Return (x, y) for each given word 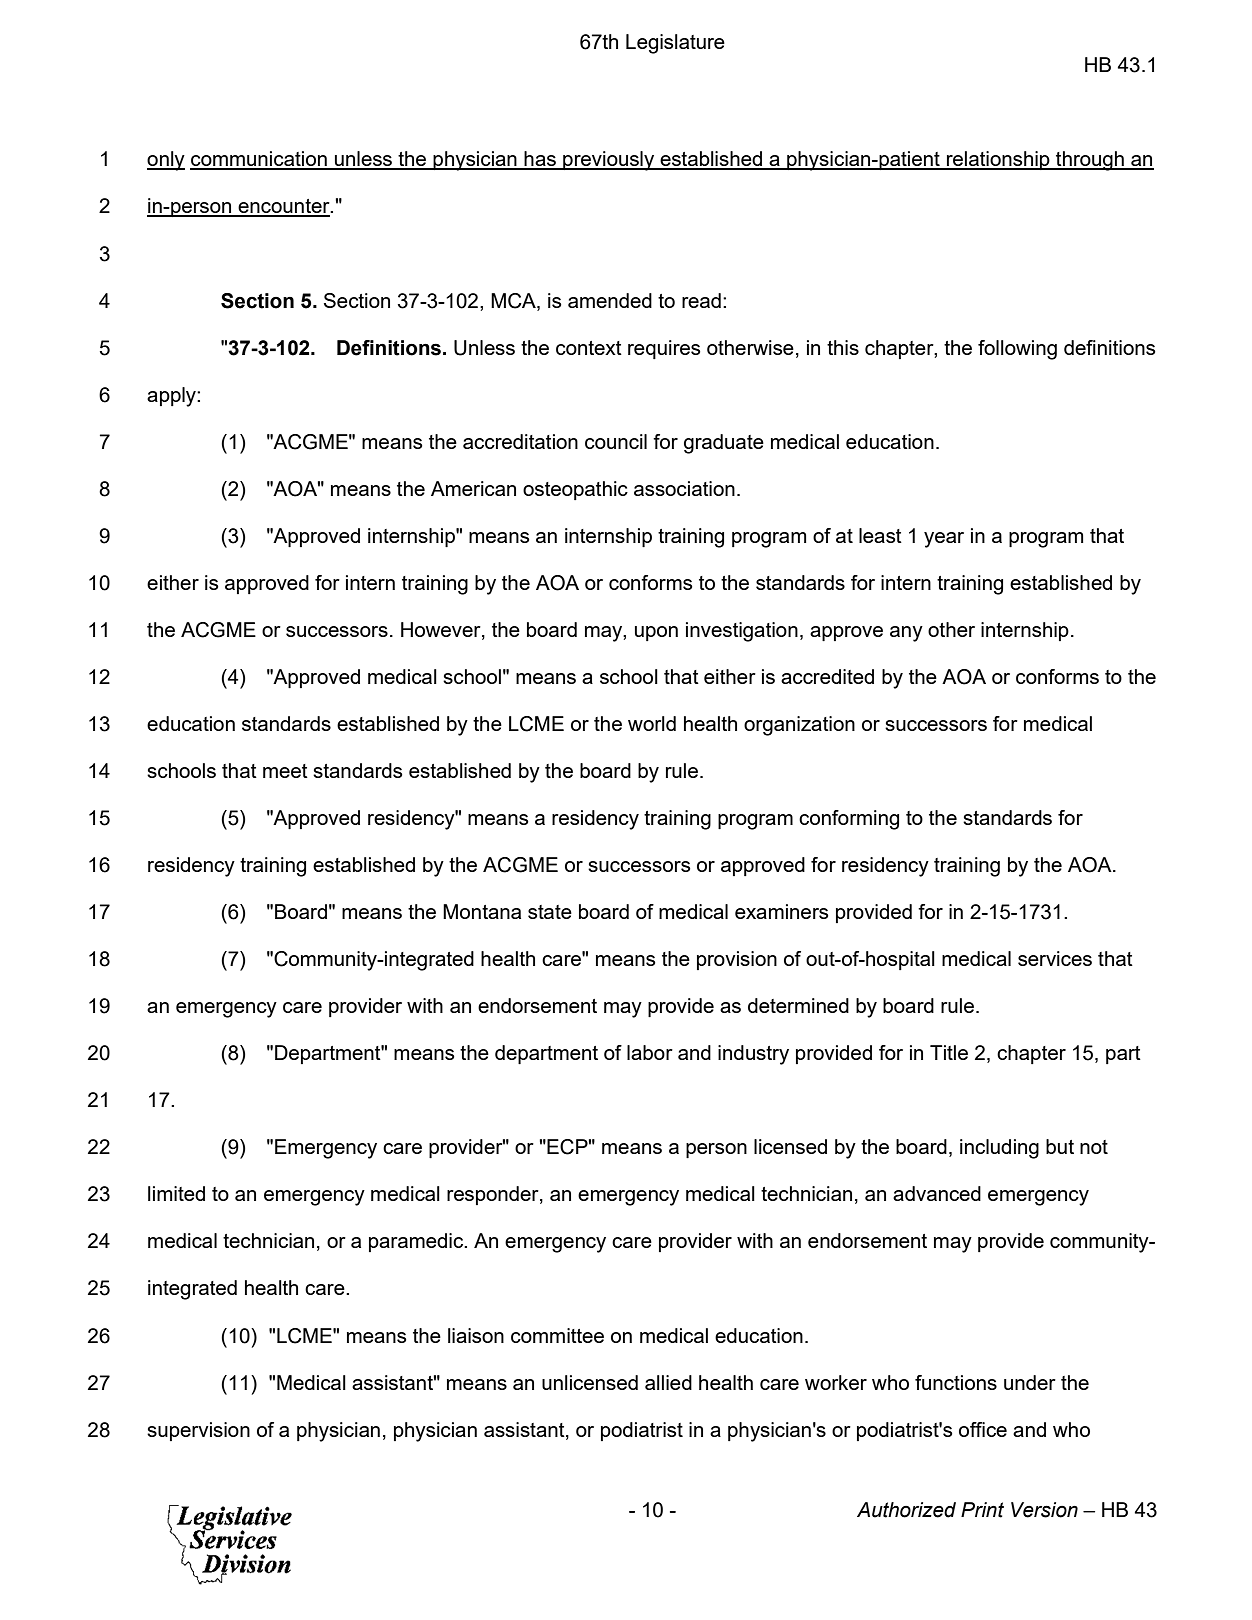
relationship (998, 160)
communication (259, 160)
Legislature (675, 44)
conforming (849, 820)
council (616, 441)
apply (172, 397)
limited (176, 1193)
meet (285, 771)
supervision (198, 1431)
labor (650, 1052)
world (652, 723)
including (999, 1149)
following (1017, 350)
